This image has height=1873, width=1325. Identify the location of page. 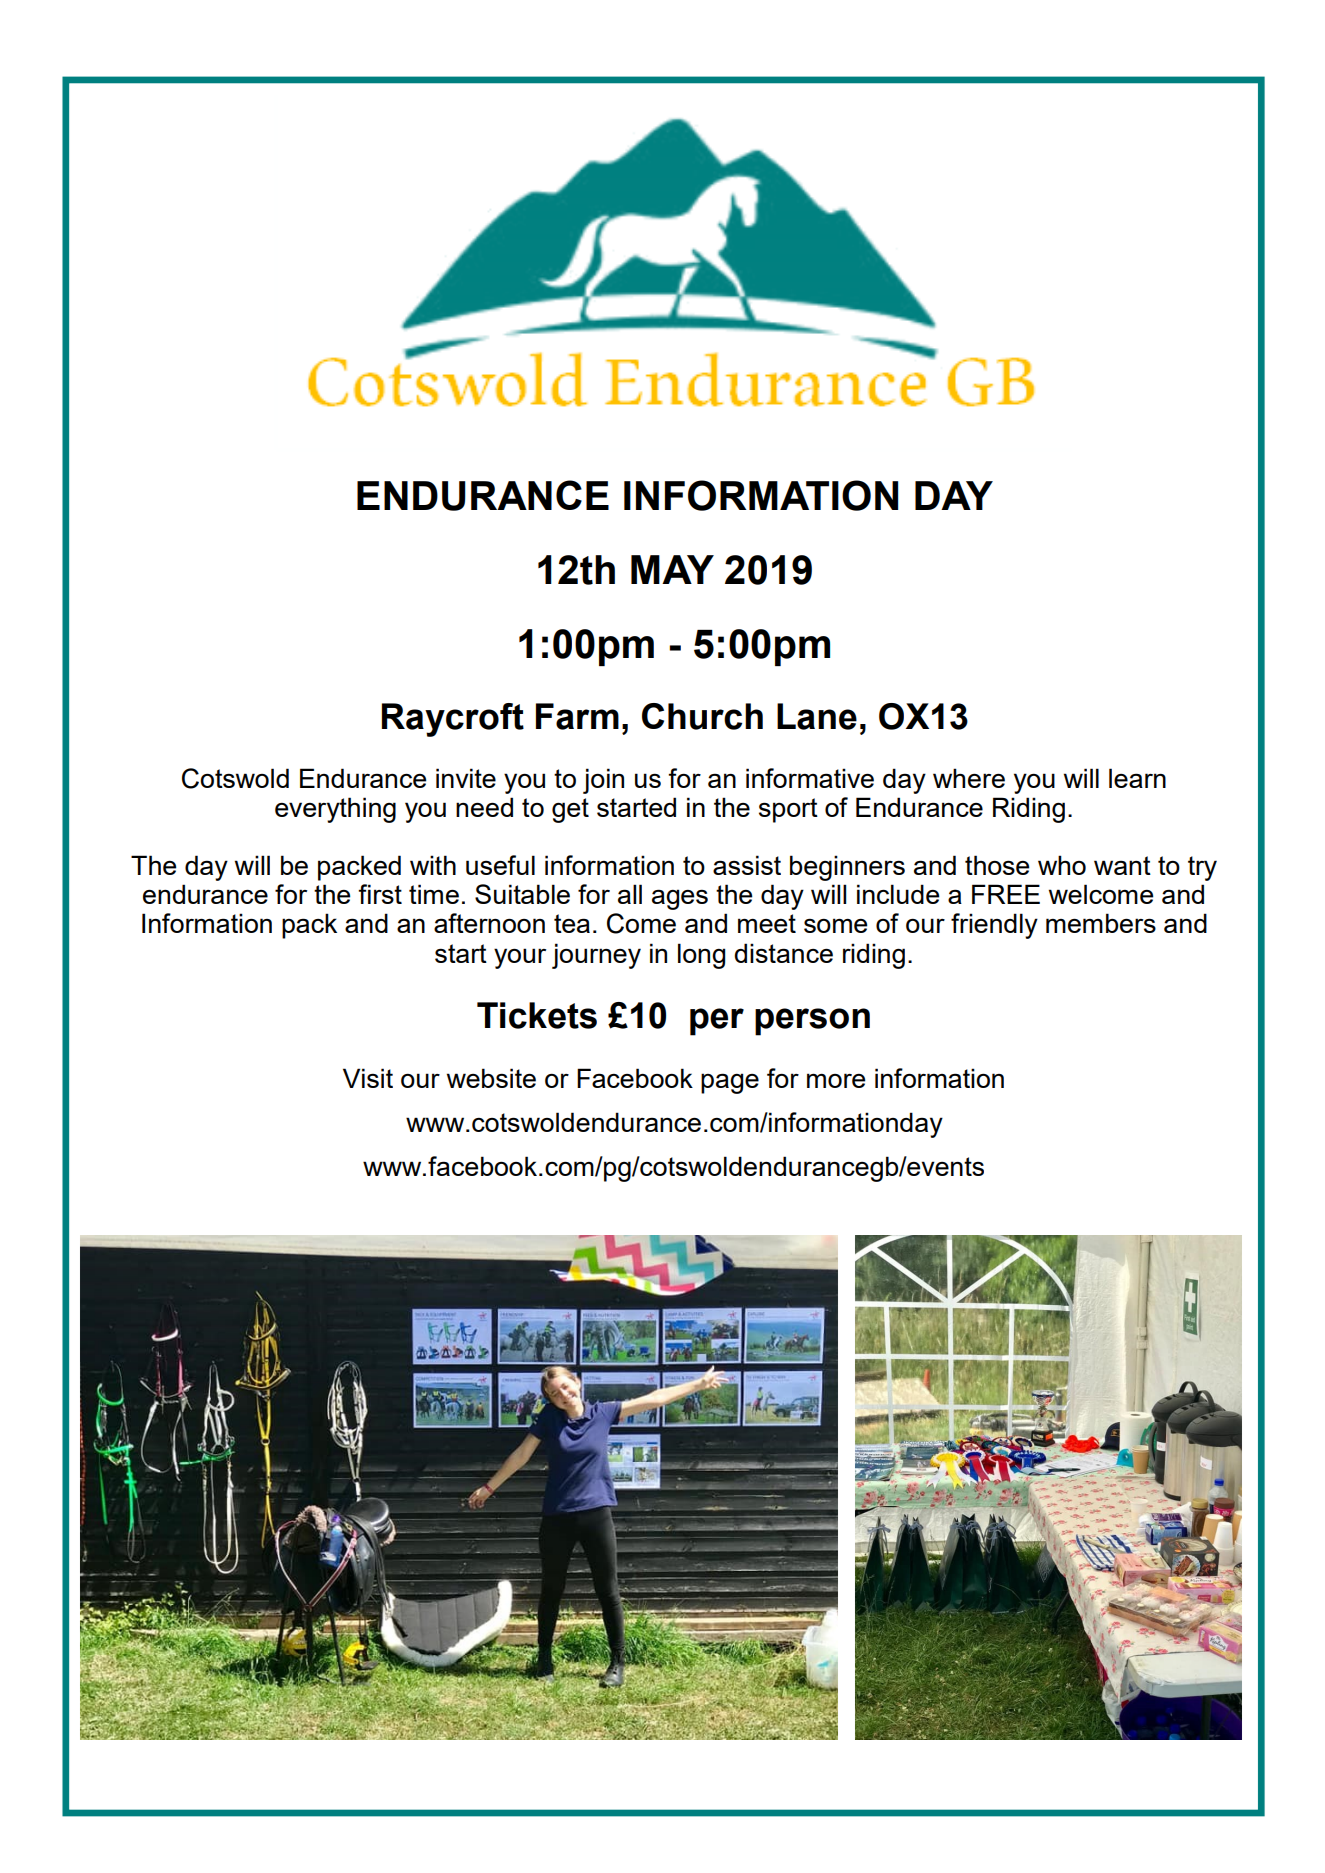
(730, 1083).
